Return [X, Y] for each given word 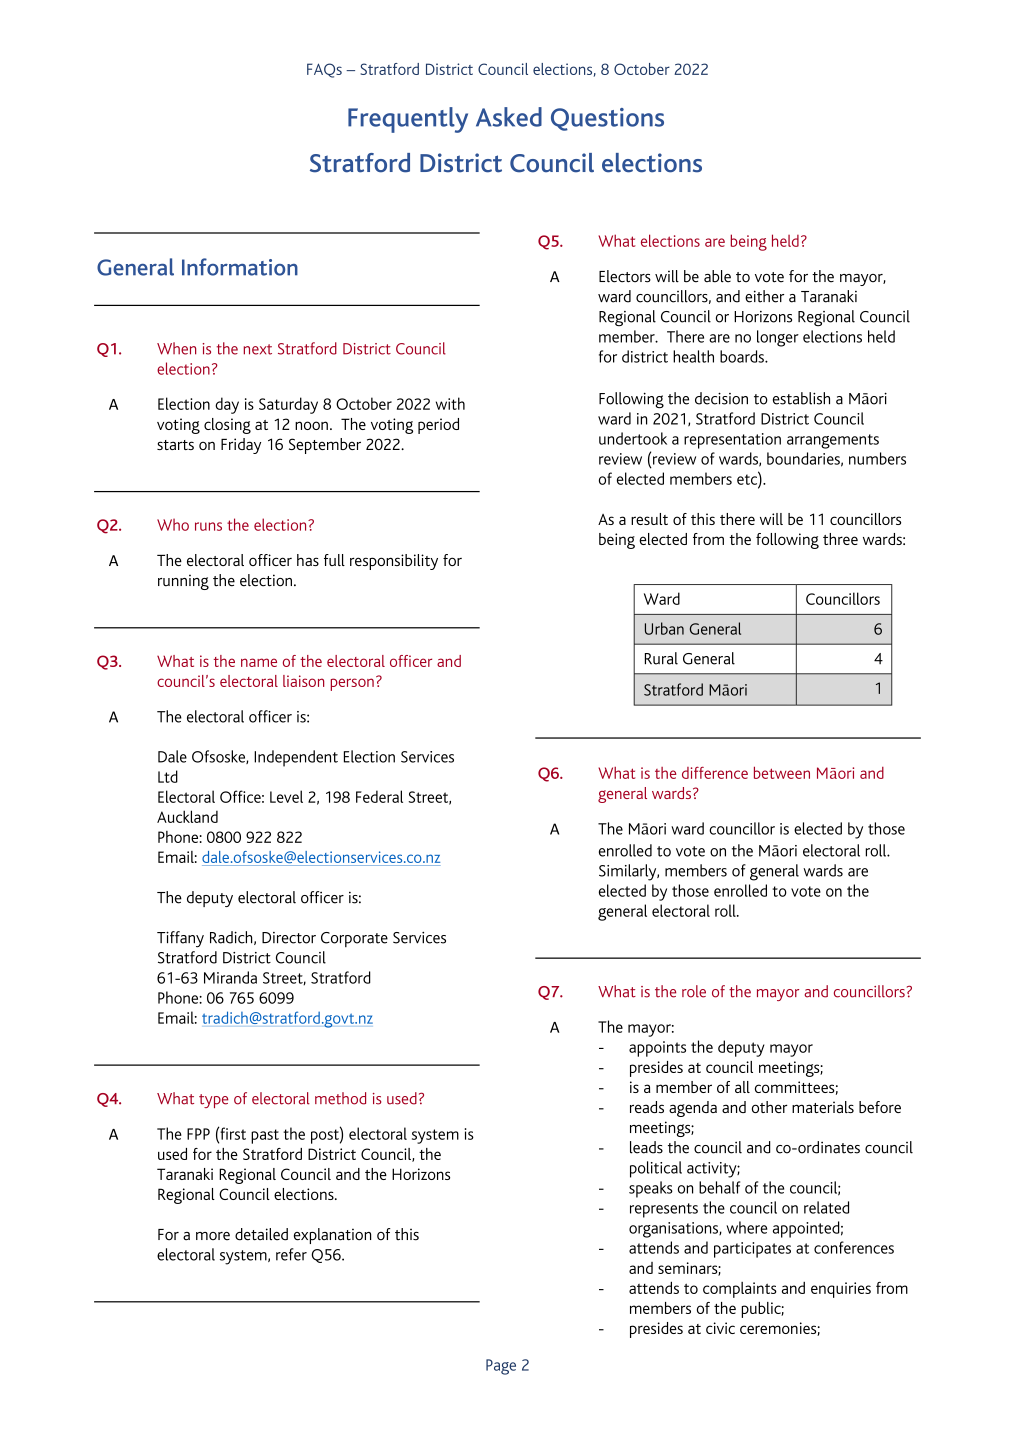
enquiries [841, 1290]
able [717, 276]
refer [291, 1254]
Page [501, 1367]
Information [240, 267]
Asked [509, 117]
